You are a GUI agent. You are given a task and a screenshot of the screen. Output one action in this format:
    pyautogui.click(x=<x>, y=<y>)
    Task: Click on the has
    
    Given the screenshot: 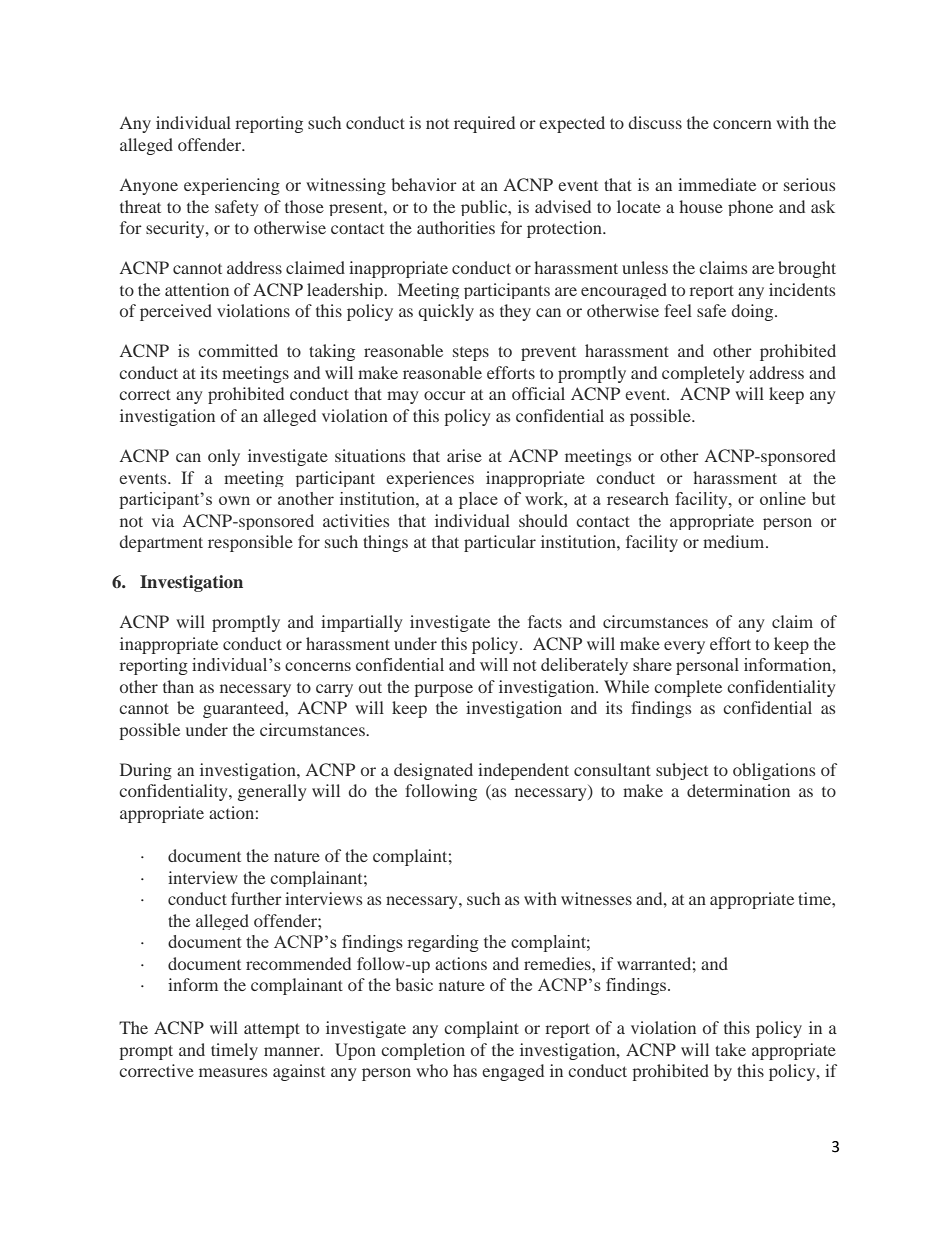 What is the action you would take?
    pyautogui.click(x=465, y=1070)
